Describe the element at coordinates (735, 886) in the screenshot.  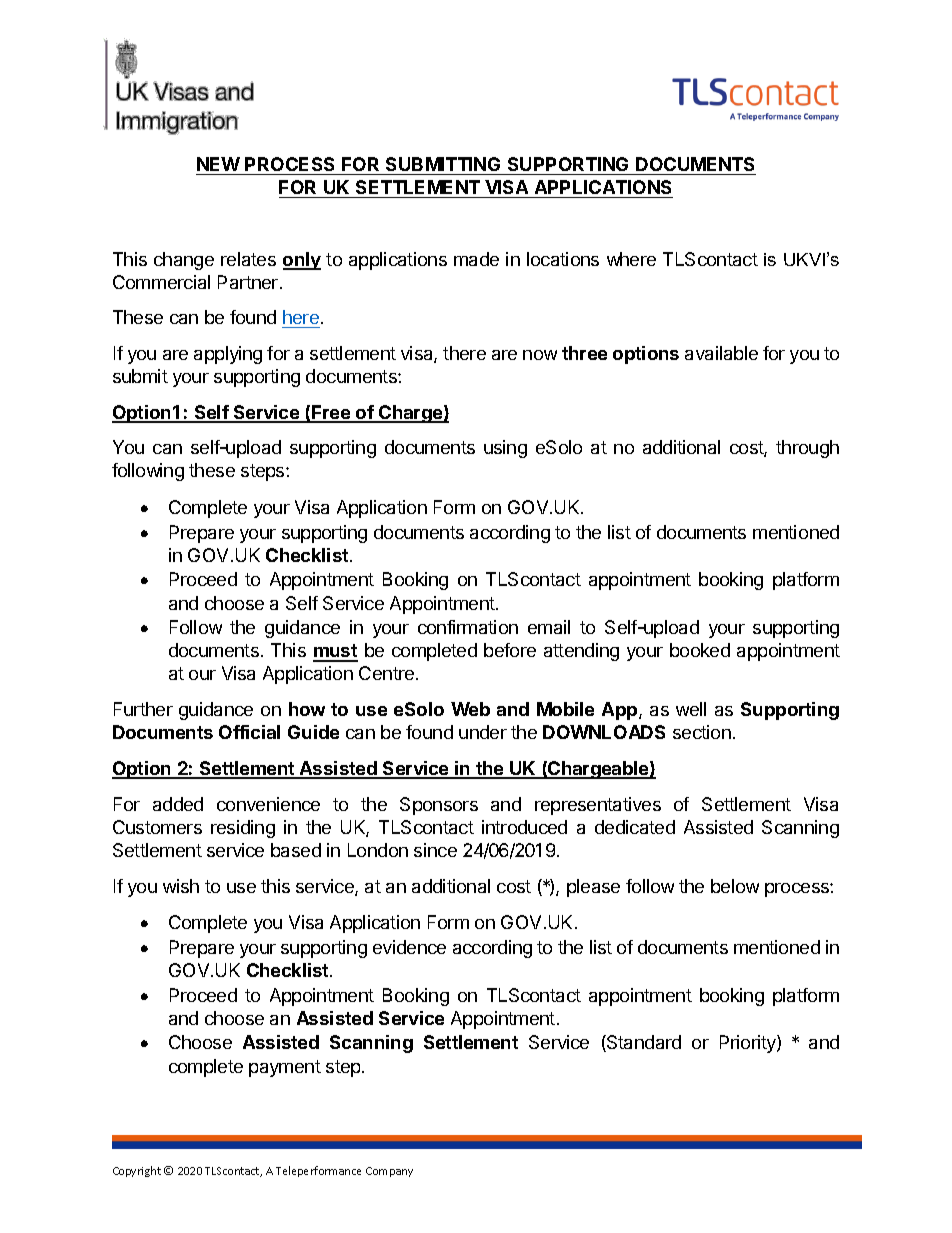
I see `below` at that location.
